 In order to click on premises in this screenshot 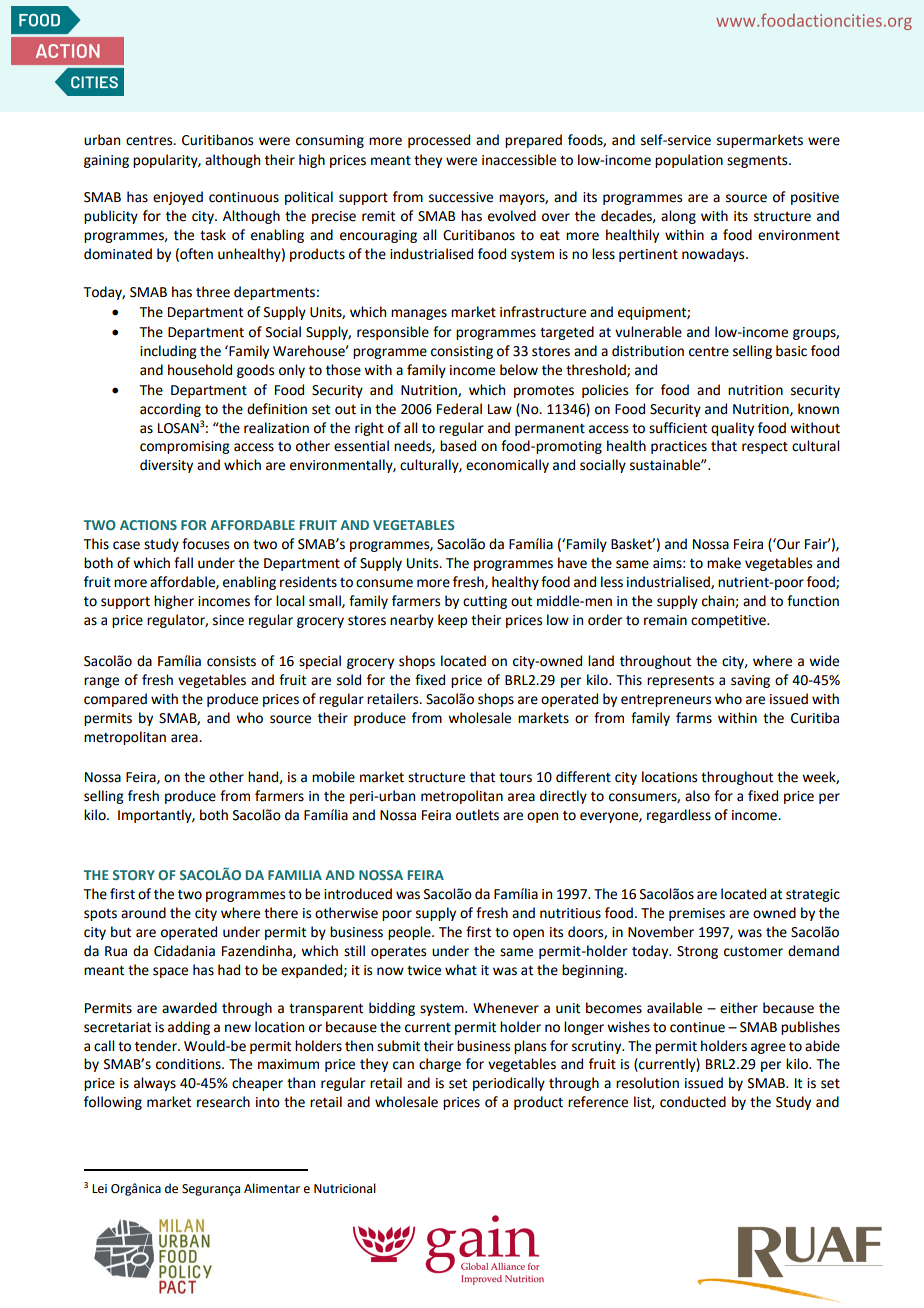, I will do `click(697, 914)`.
